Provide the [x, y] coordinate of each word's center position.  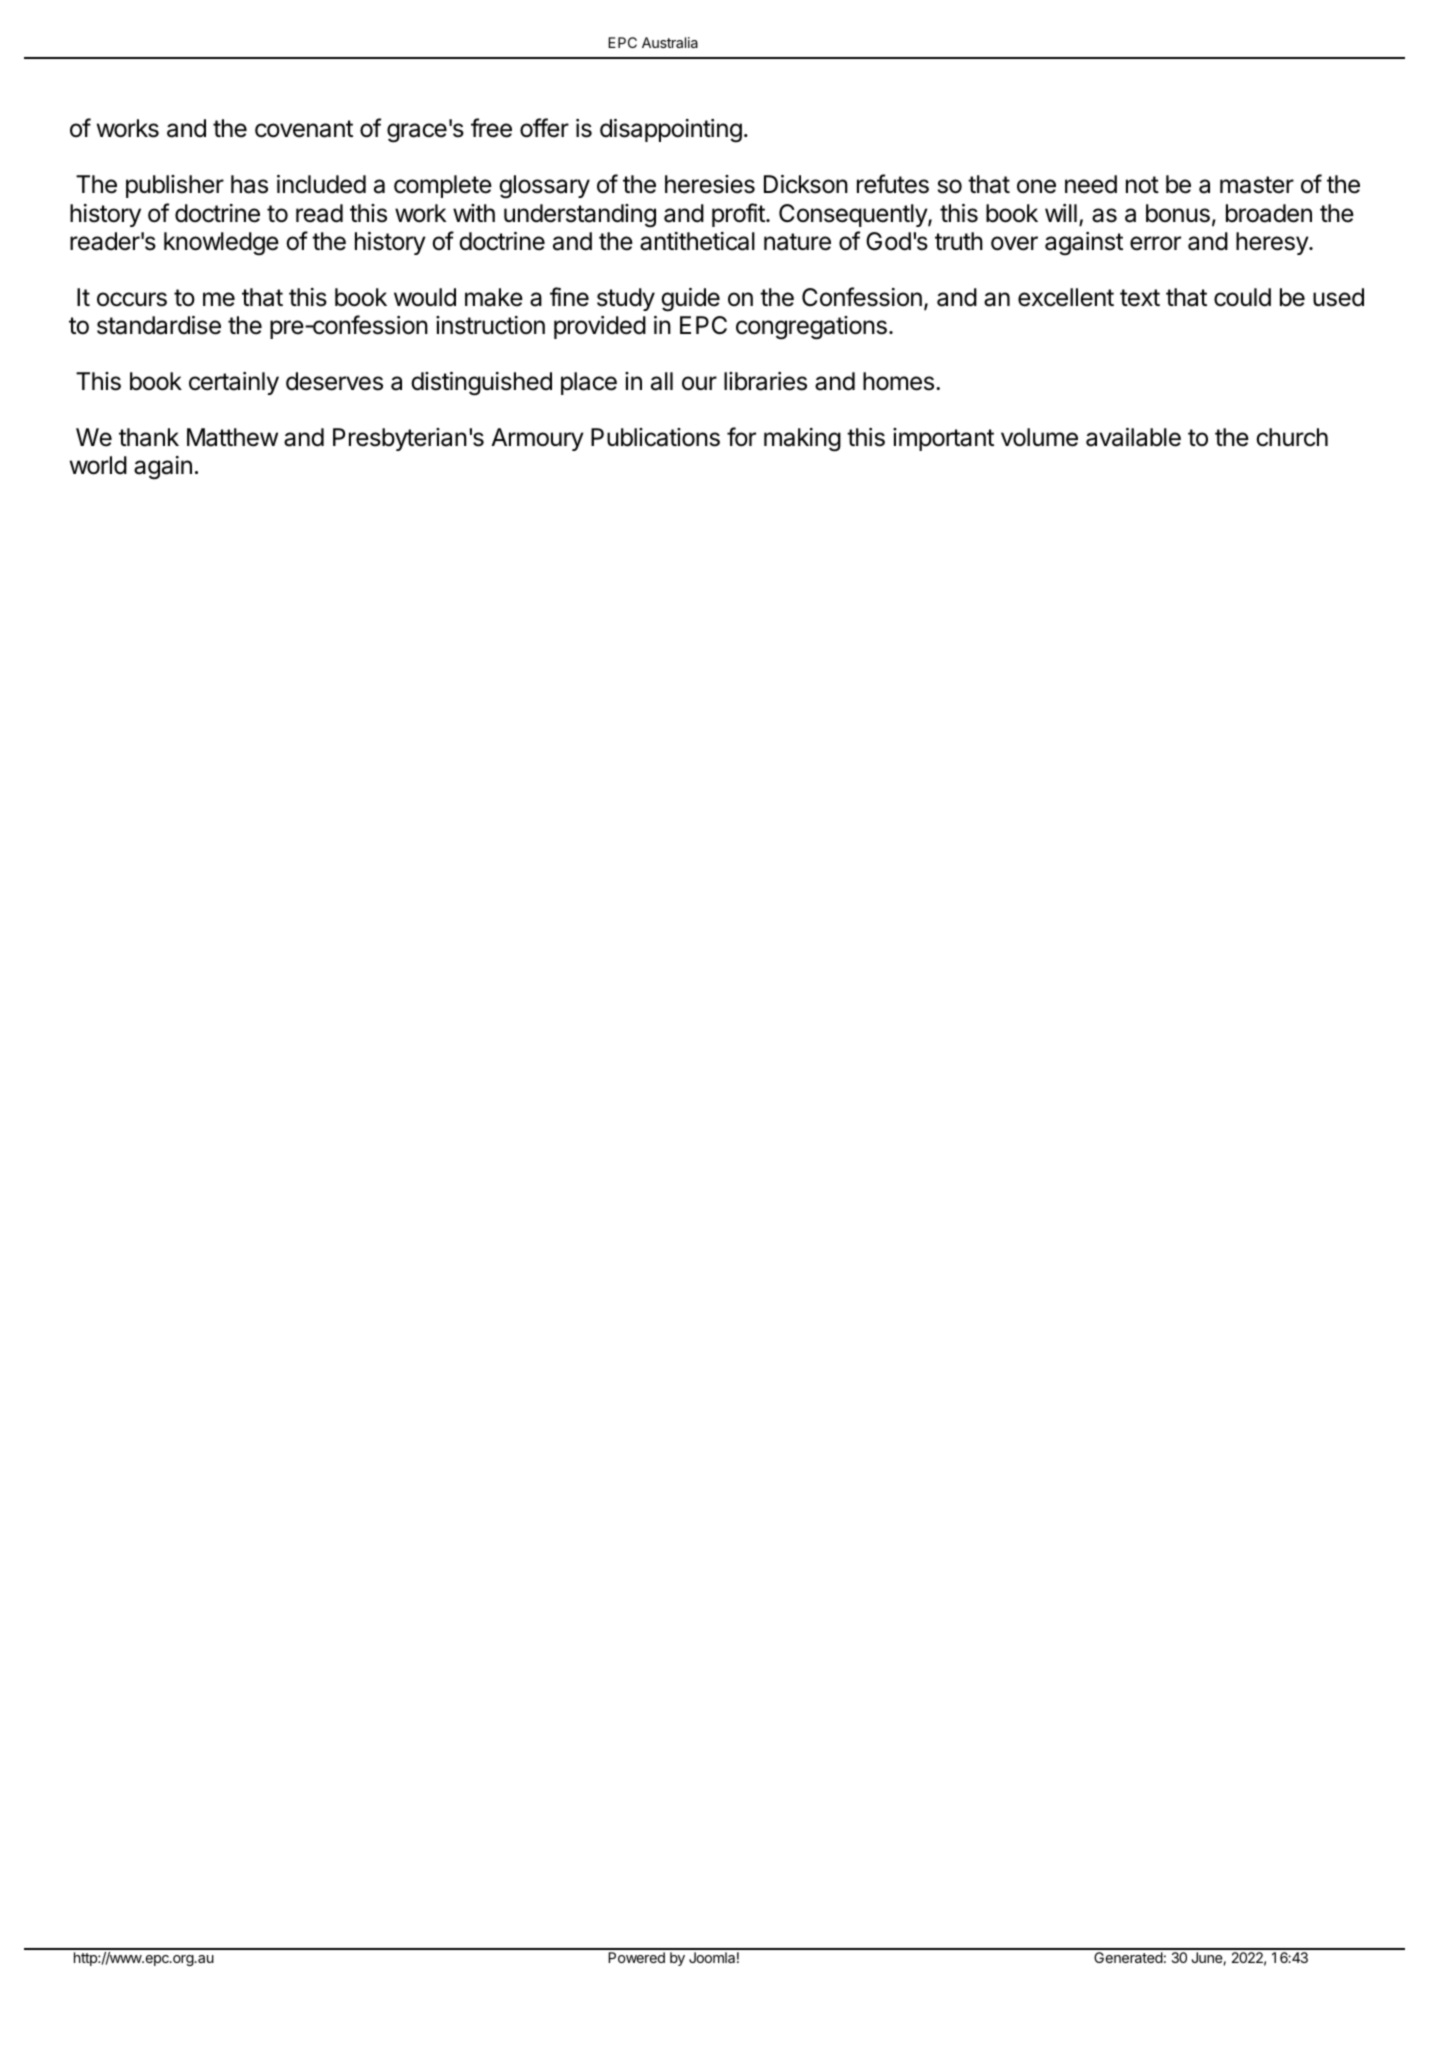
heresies [710, 184]
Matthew [232, 437]
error [1155, 243]
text [1140, 298]
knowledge [221, 244]
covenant [304, 129]
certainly [234, 383]
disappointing [671, 131]
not [1142, 185]
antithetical [697, 241]
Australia [670, 42]
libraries [765, 381]
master [1257, 185]
